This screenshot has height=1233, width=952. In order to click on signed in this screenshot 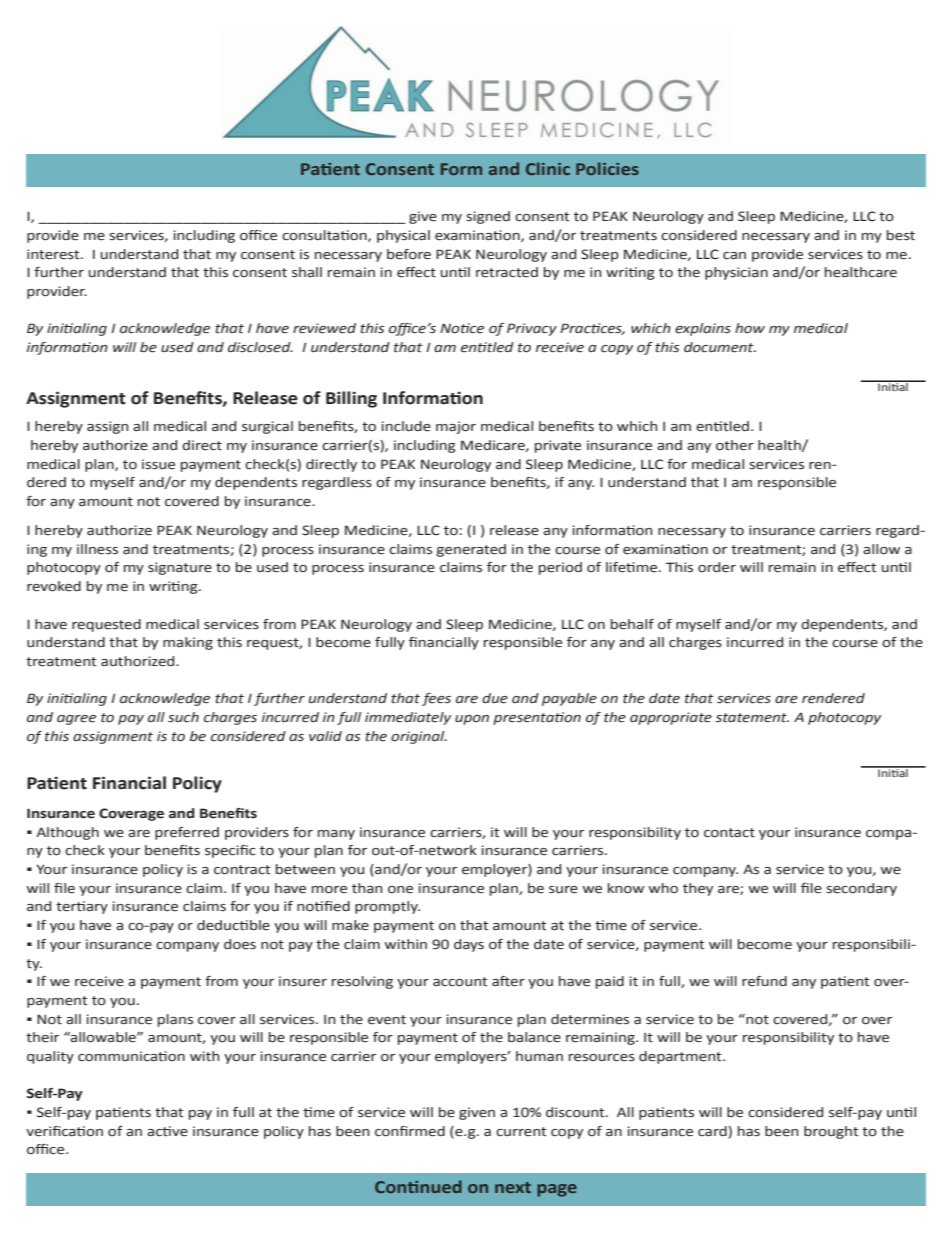, I will do `click(488, 217)`.
